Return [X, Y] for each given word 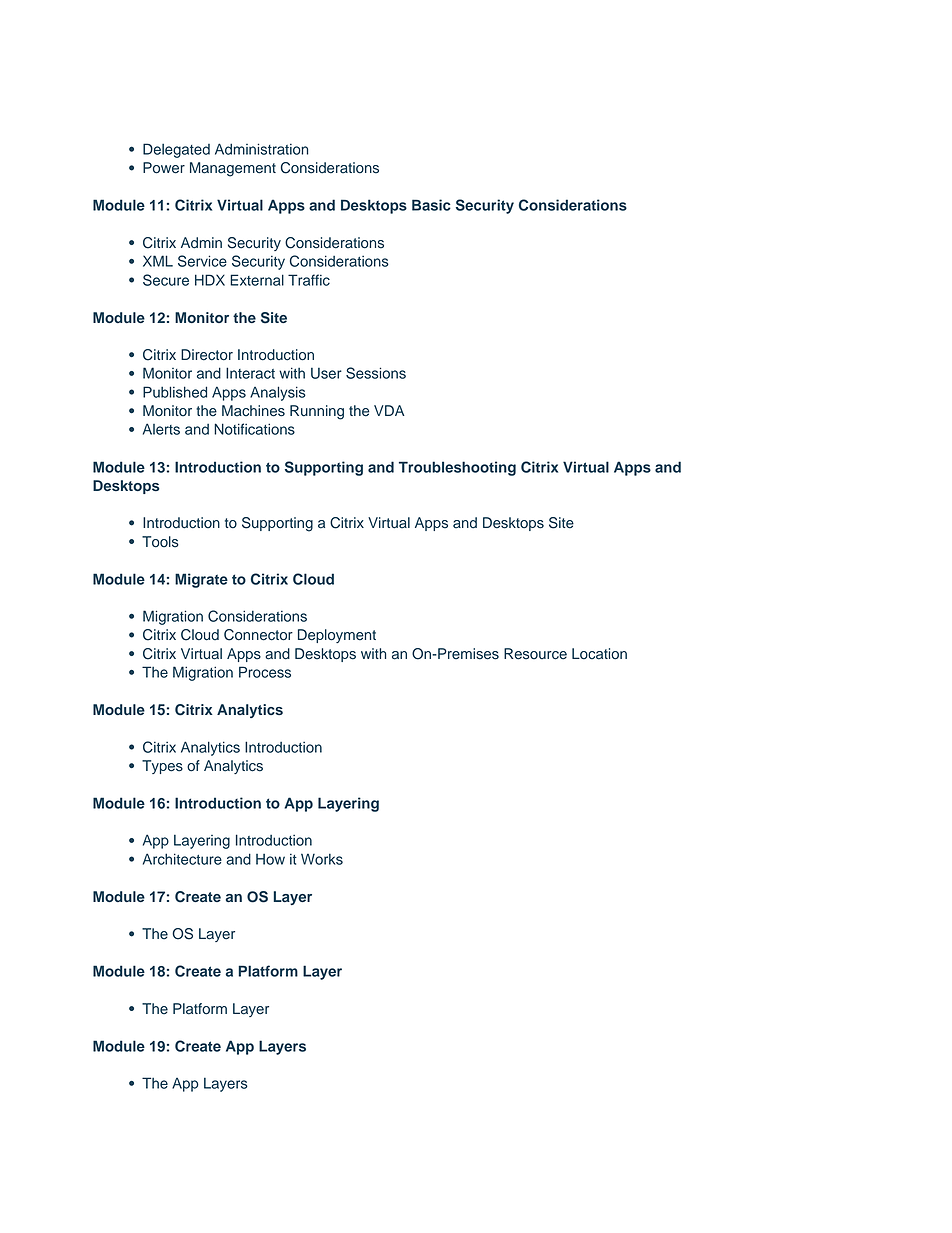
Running [317, 412]
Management [233, 169]
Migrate [201, 580]
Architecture [182, 859]
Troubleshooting [457, 468]
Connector [258, 635]
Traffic [309, 280]
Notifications [254, 429]
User [326, 373]
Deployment [337, 636]
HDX [210, 280]
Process [265, 672]
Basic [431, 205]
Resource [535, 654]
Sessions [376, 373]
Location [599, 654]
